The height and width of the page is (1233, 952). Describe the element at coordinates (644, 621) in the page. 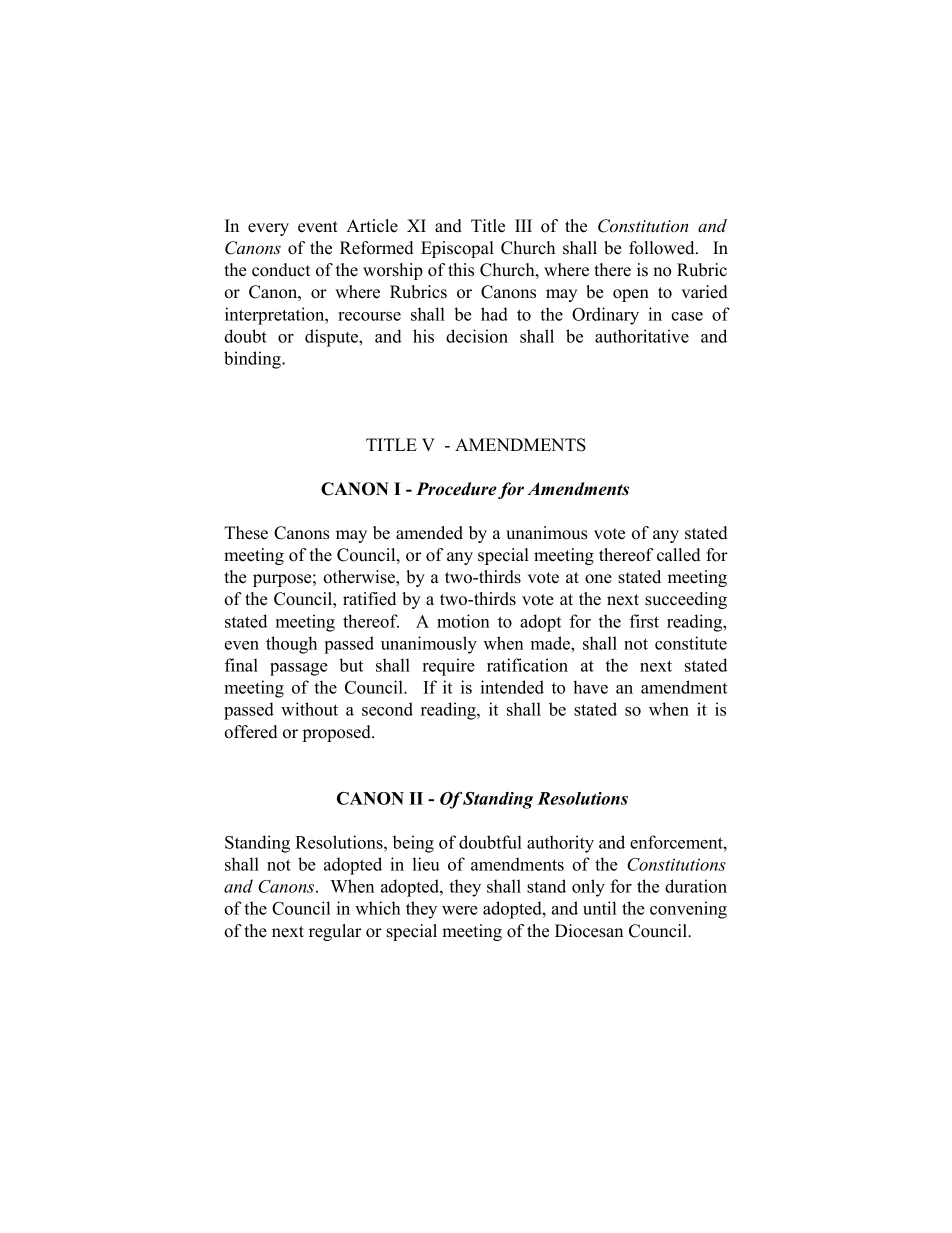

I see `first` at that location.
